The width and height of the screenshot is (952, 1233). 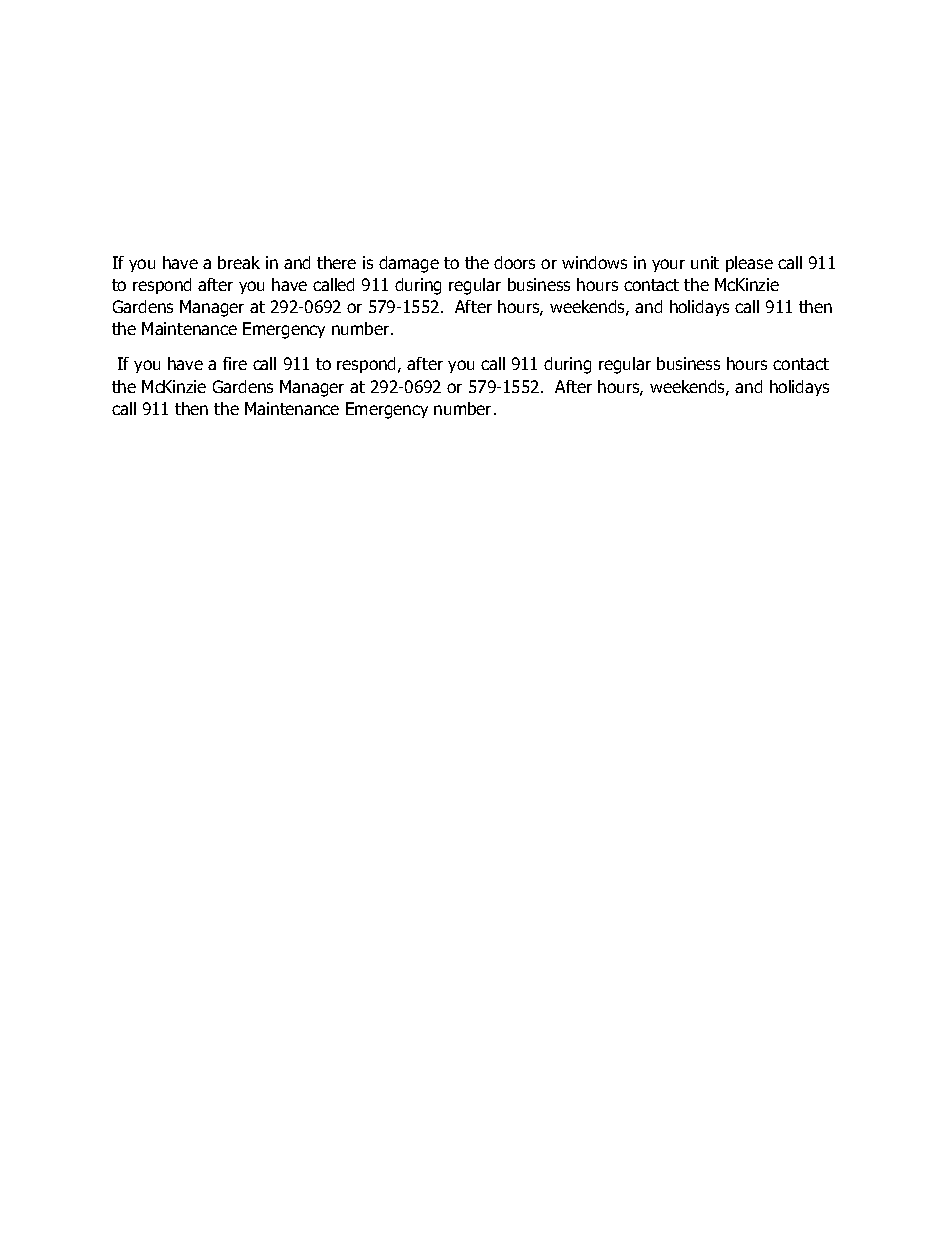 What do you see at coordinates (239, 262) in the screenshot?
I see `break` at bounding box center [239, 262].
